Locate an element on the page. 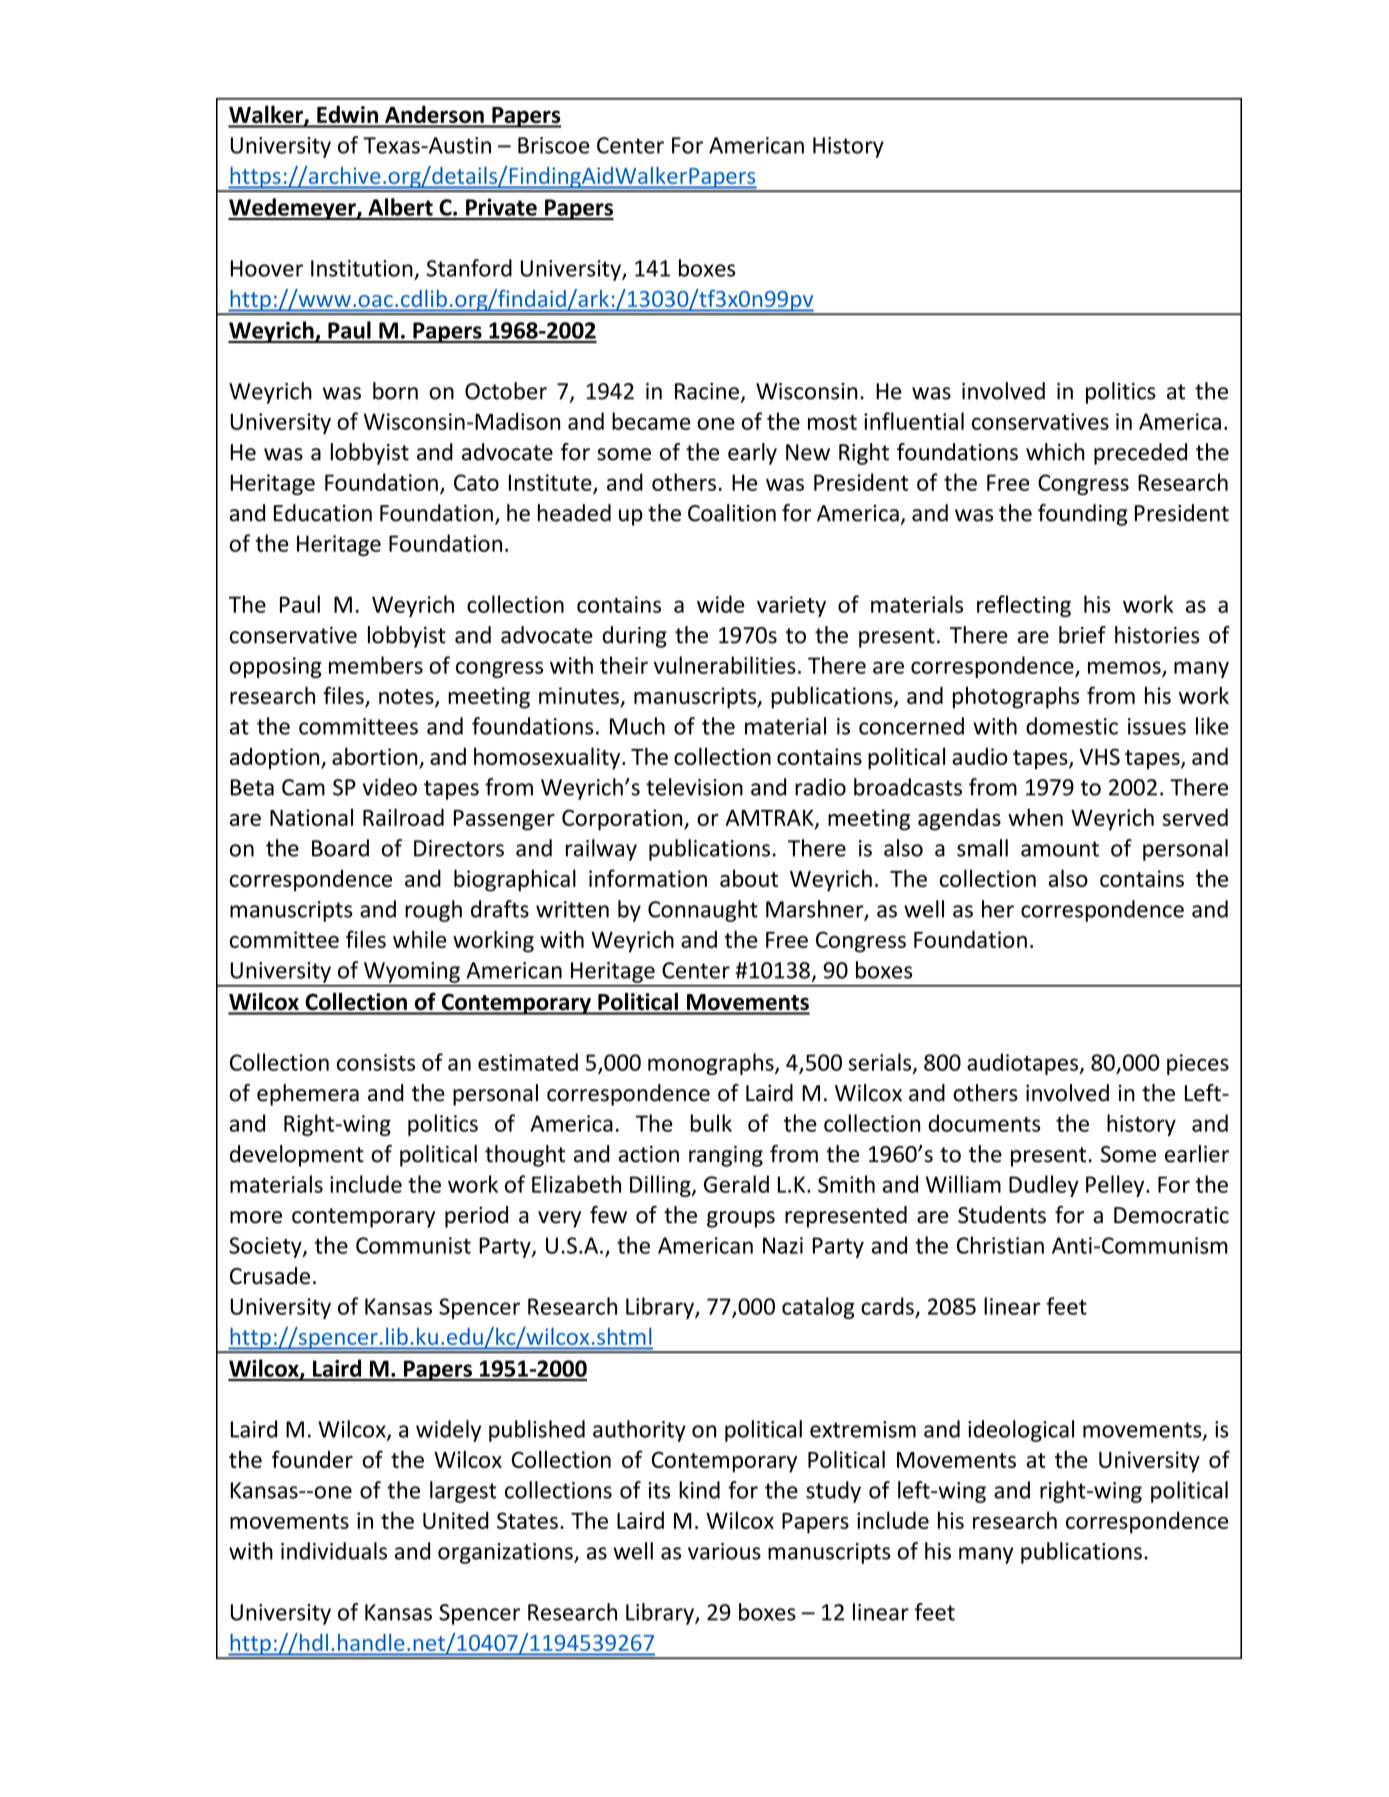 This document has width=1389, height=1797. ideological is located at coordinates (1021, 1431).
